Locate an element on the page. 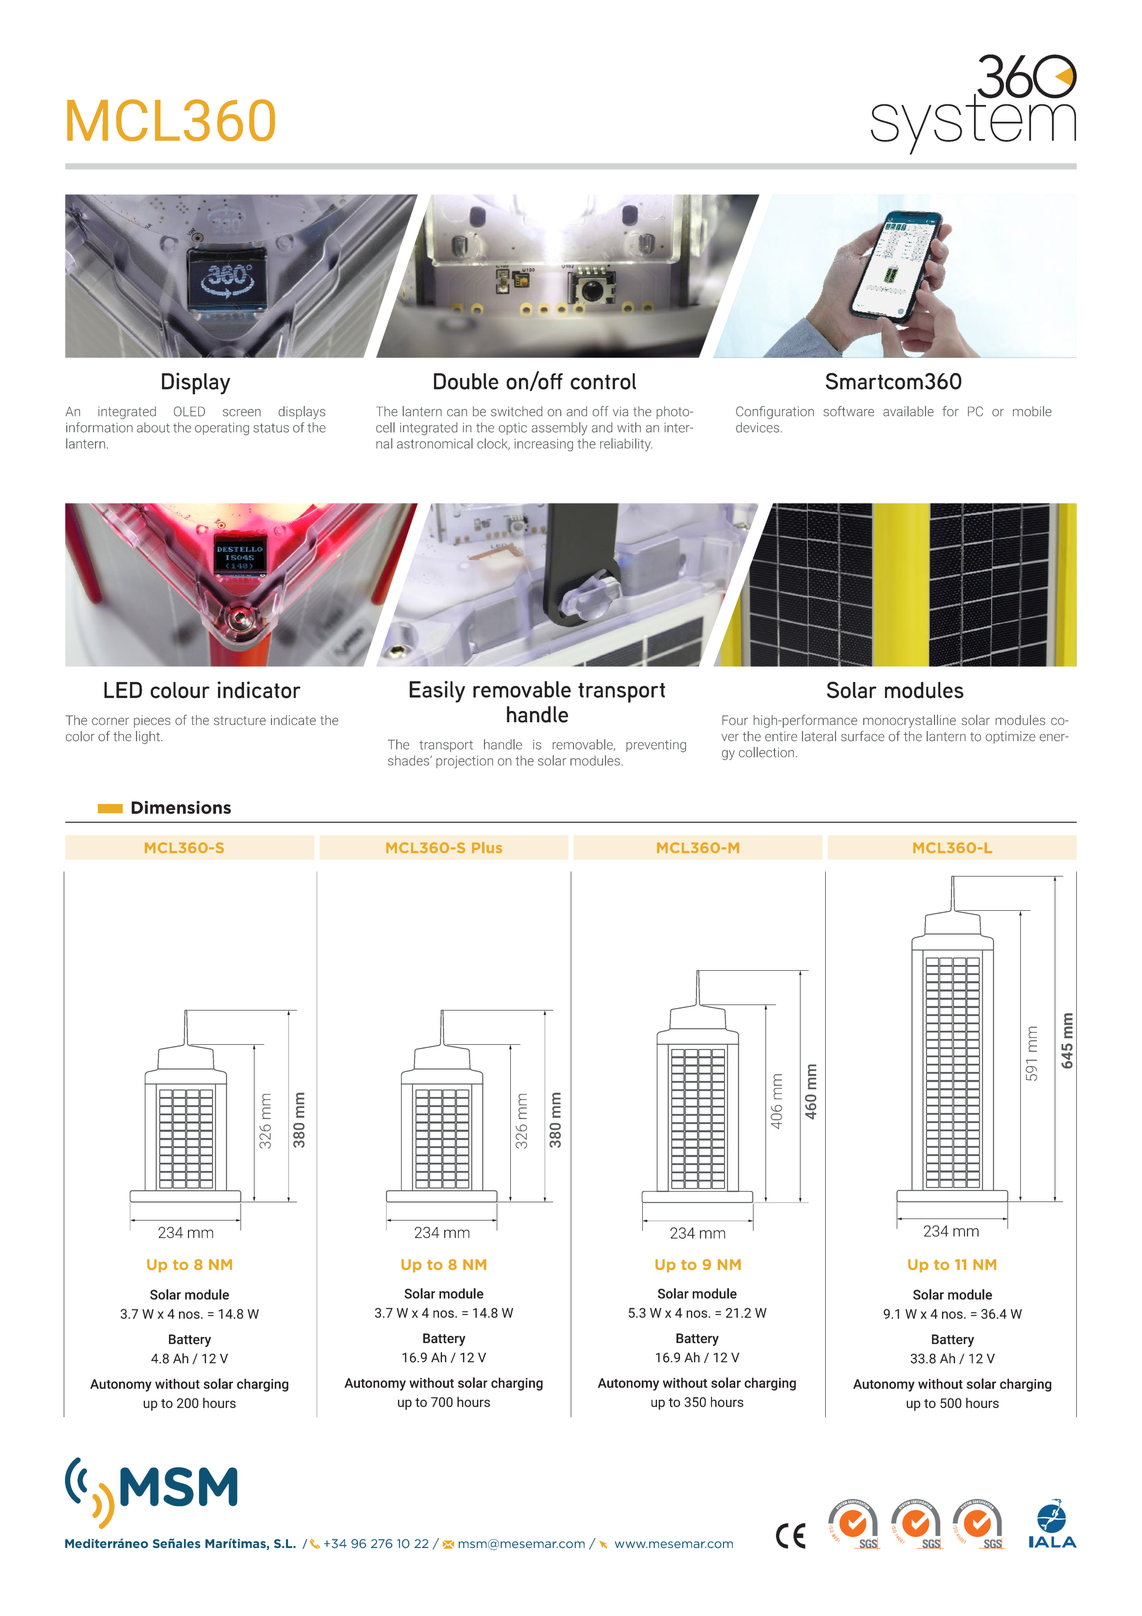 This image has width=1142, height=1616. pieces is located at coordinates (152, 721).
